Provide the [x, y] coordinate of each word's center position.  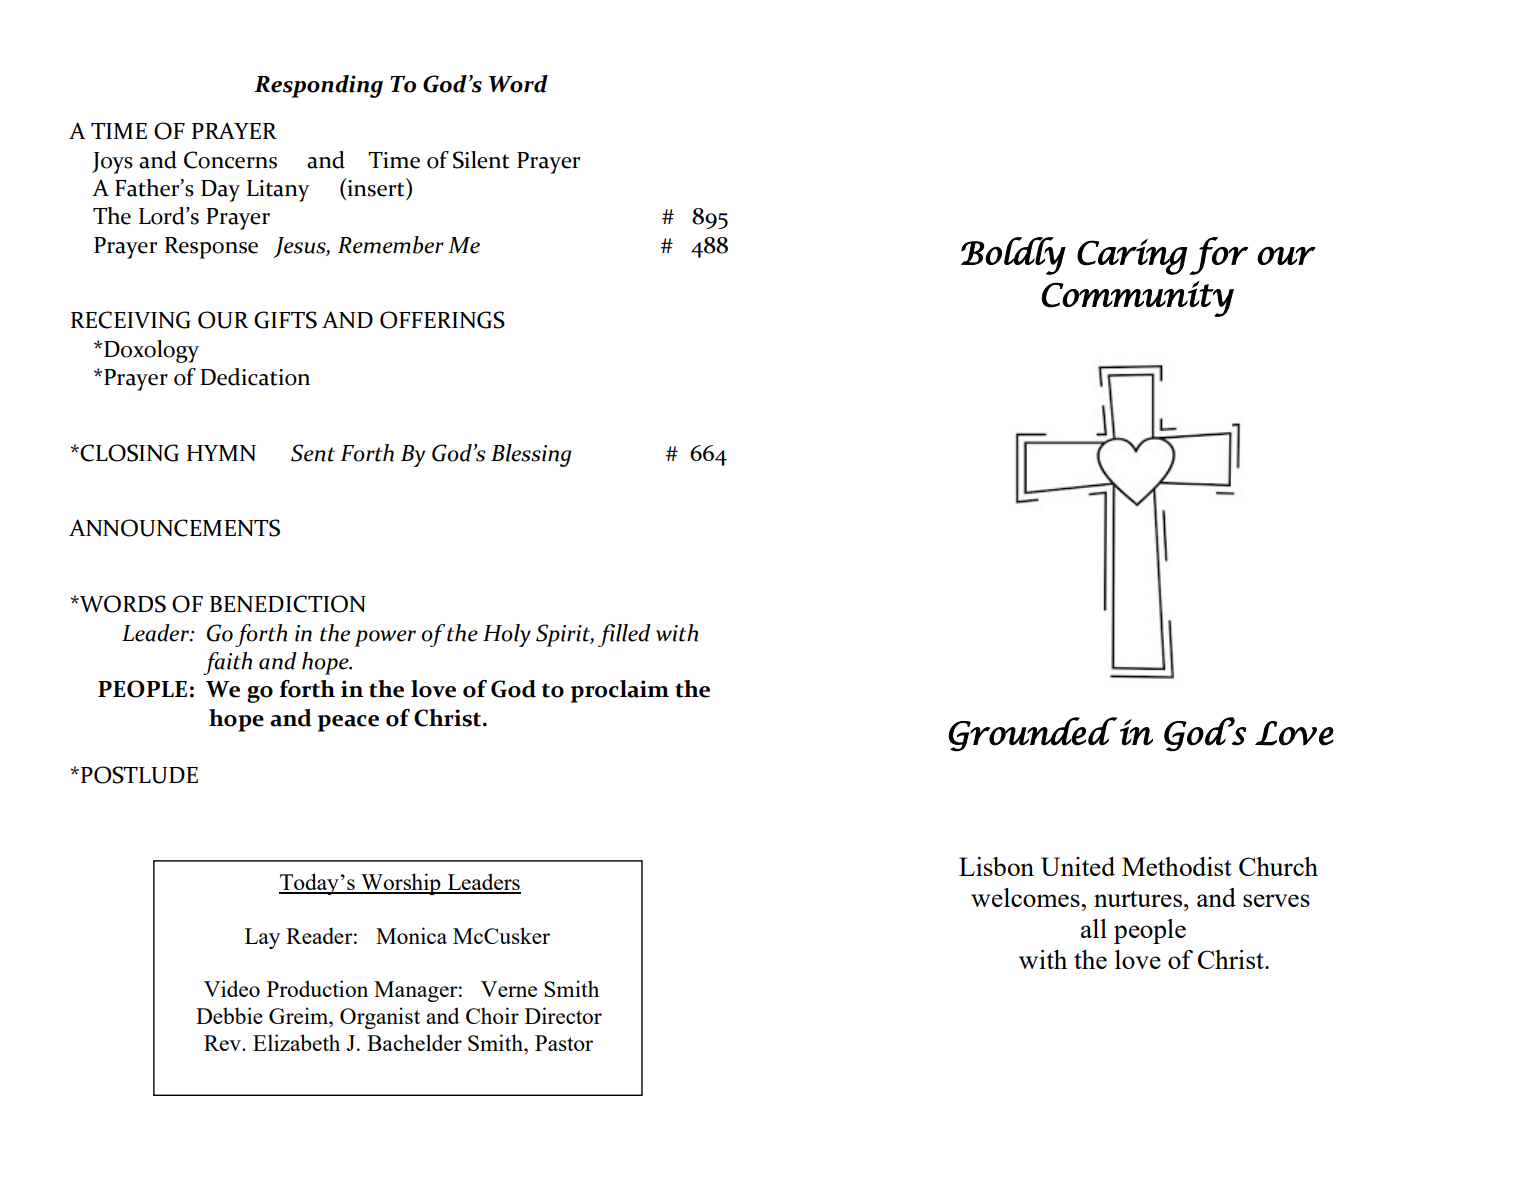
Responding [318, 86]
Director [563, 1015]
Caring [1132, 257]
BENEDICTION [288, 604]
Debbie [229, 1015]
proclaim [620, 691]
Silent [481, 160]
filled [624, 635]
